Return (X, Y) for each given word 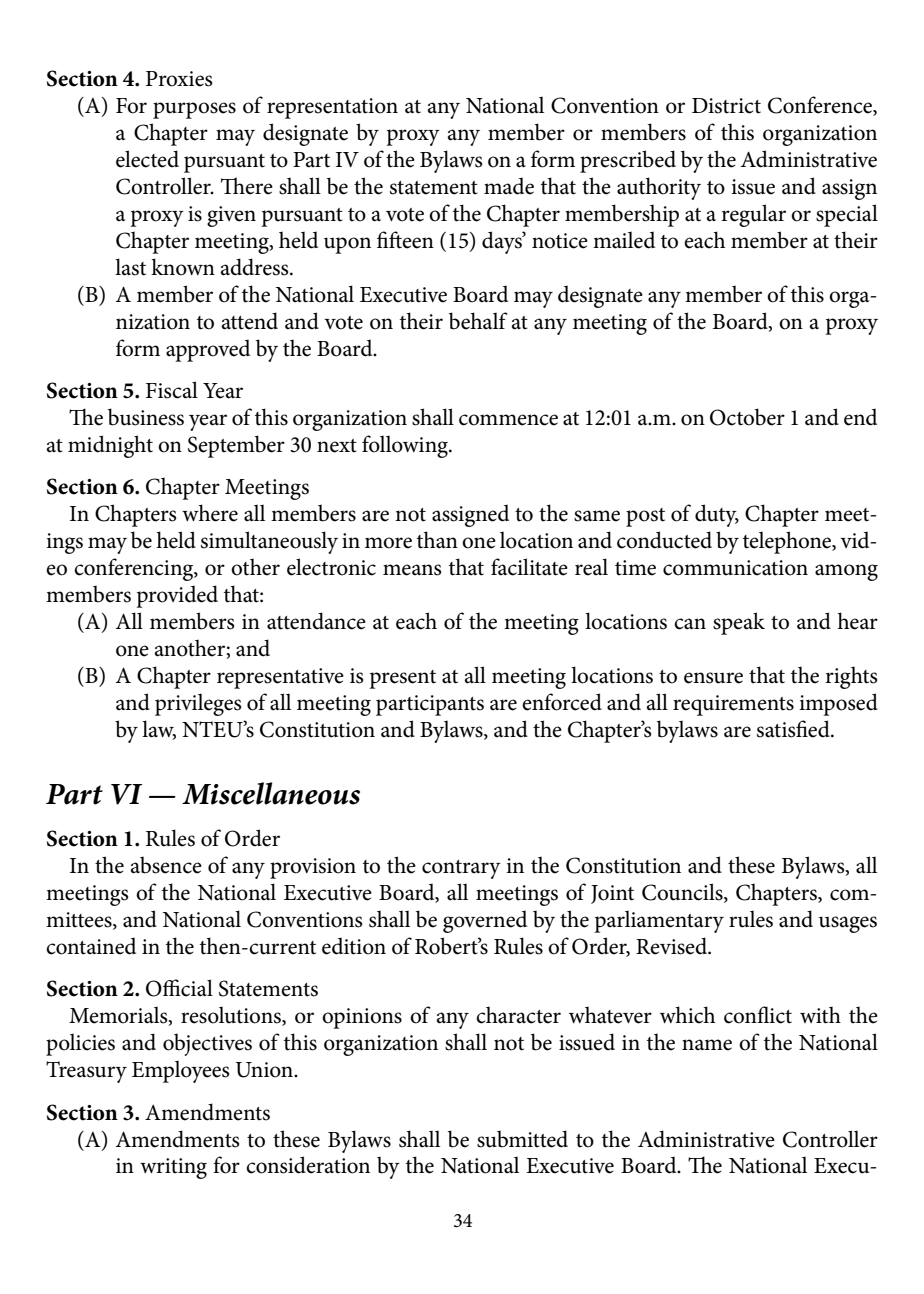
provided (177, 596)
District (726, 106)
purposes (194, 110)
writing (173, 1168)
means (412, 570)
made (509, 186)
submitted (522, 1139)
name (707, 1045)
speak (739, 623)
